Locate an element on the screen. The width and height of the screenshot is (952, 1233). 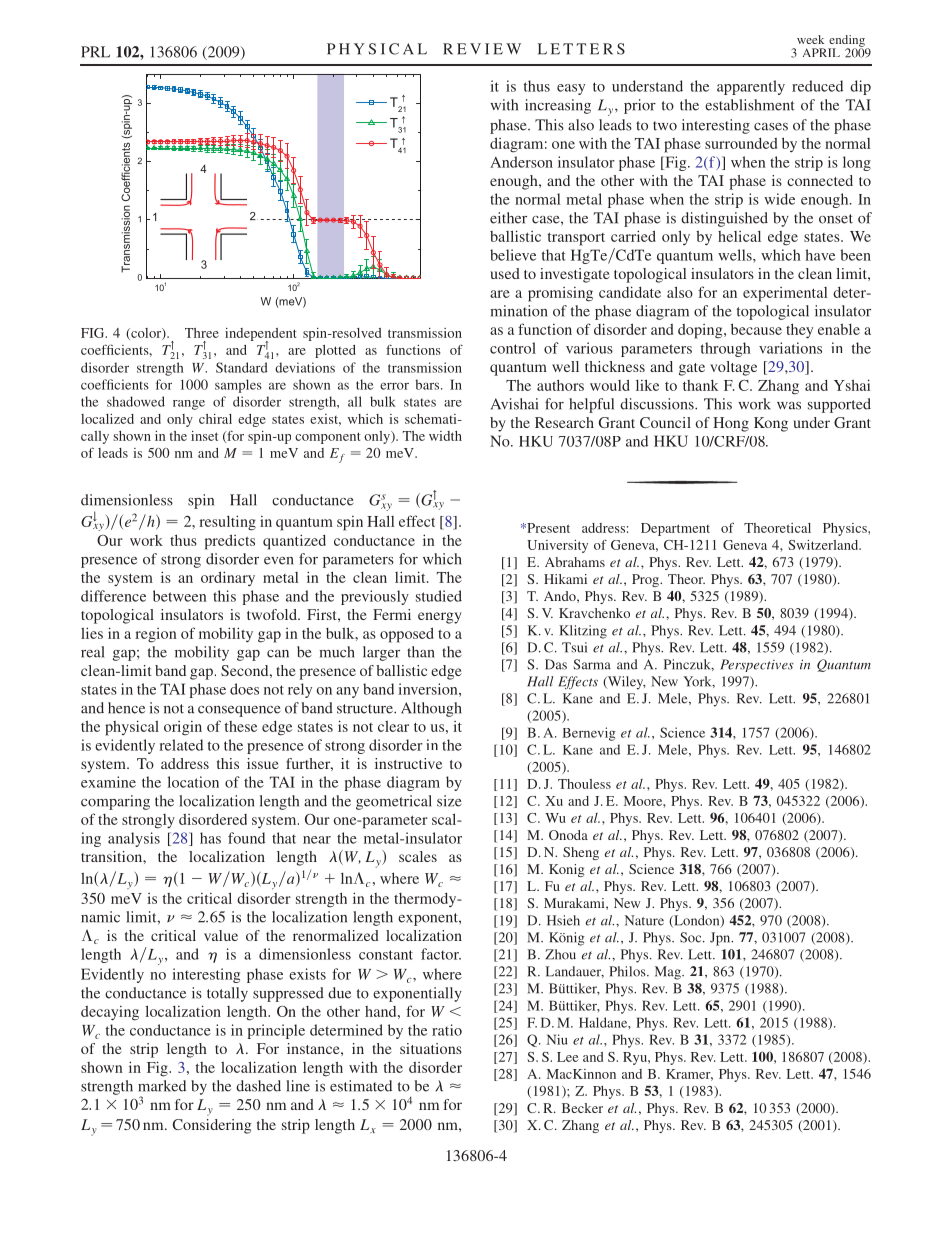
REVIEW is located at coordinates (482, 49).
